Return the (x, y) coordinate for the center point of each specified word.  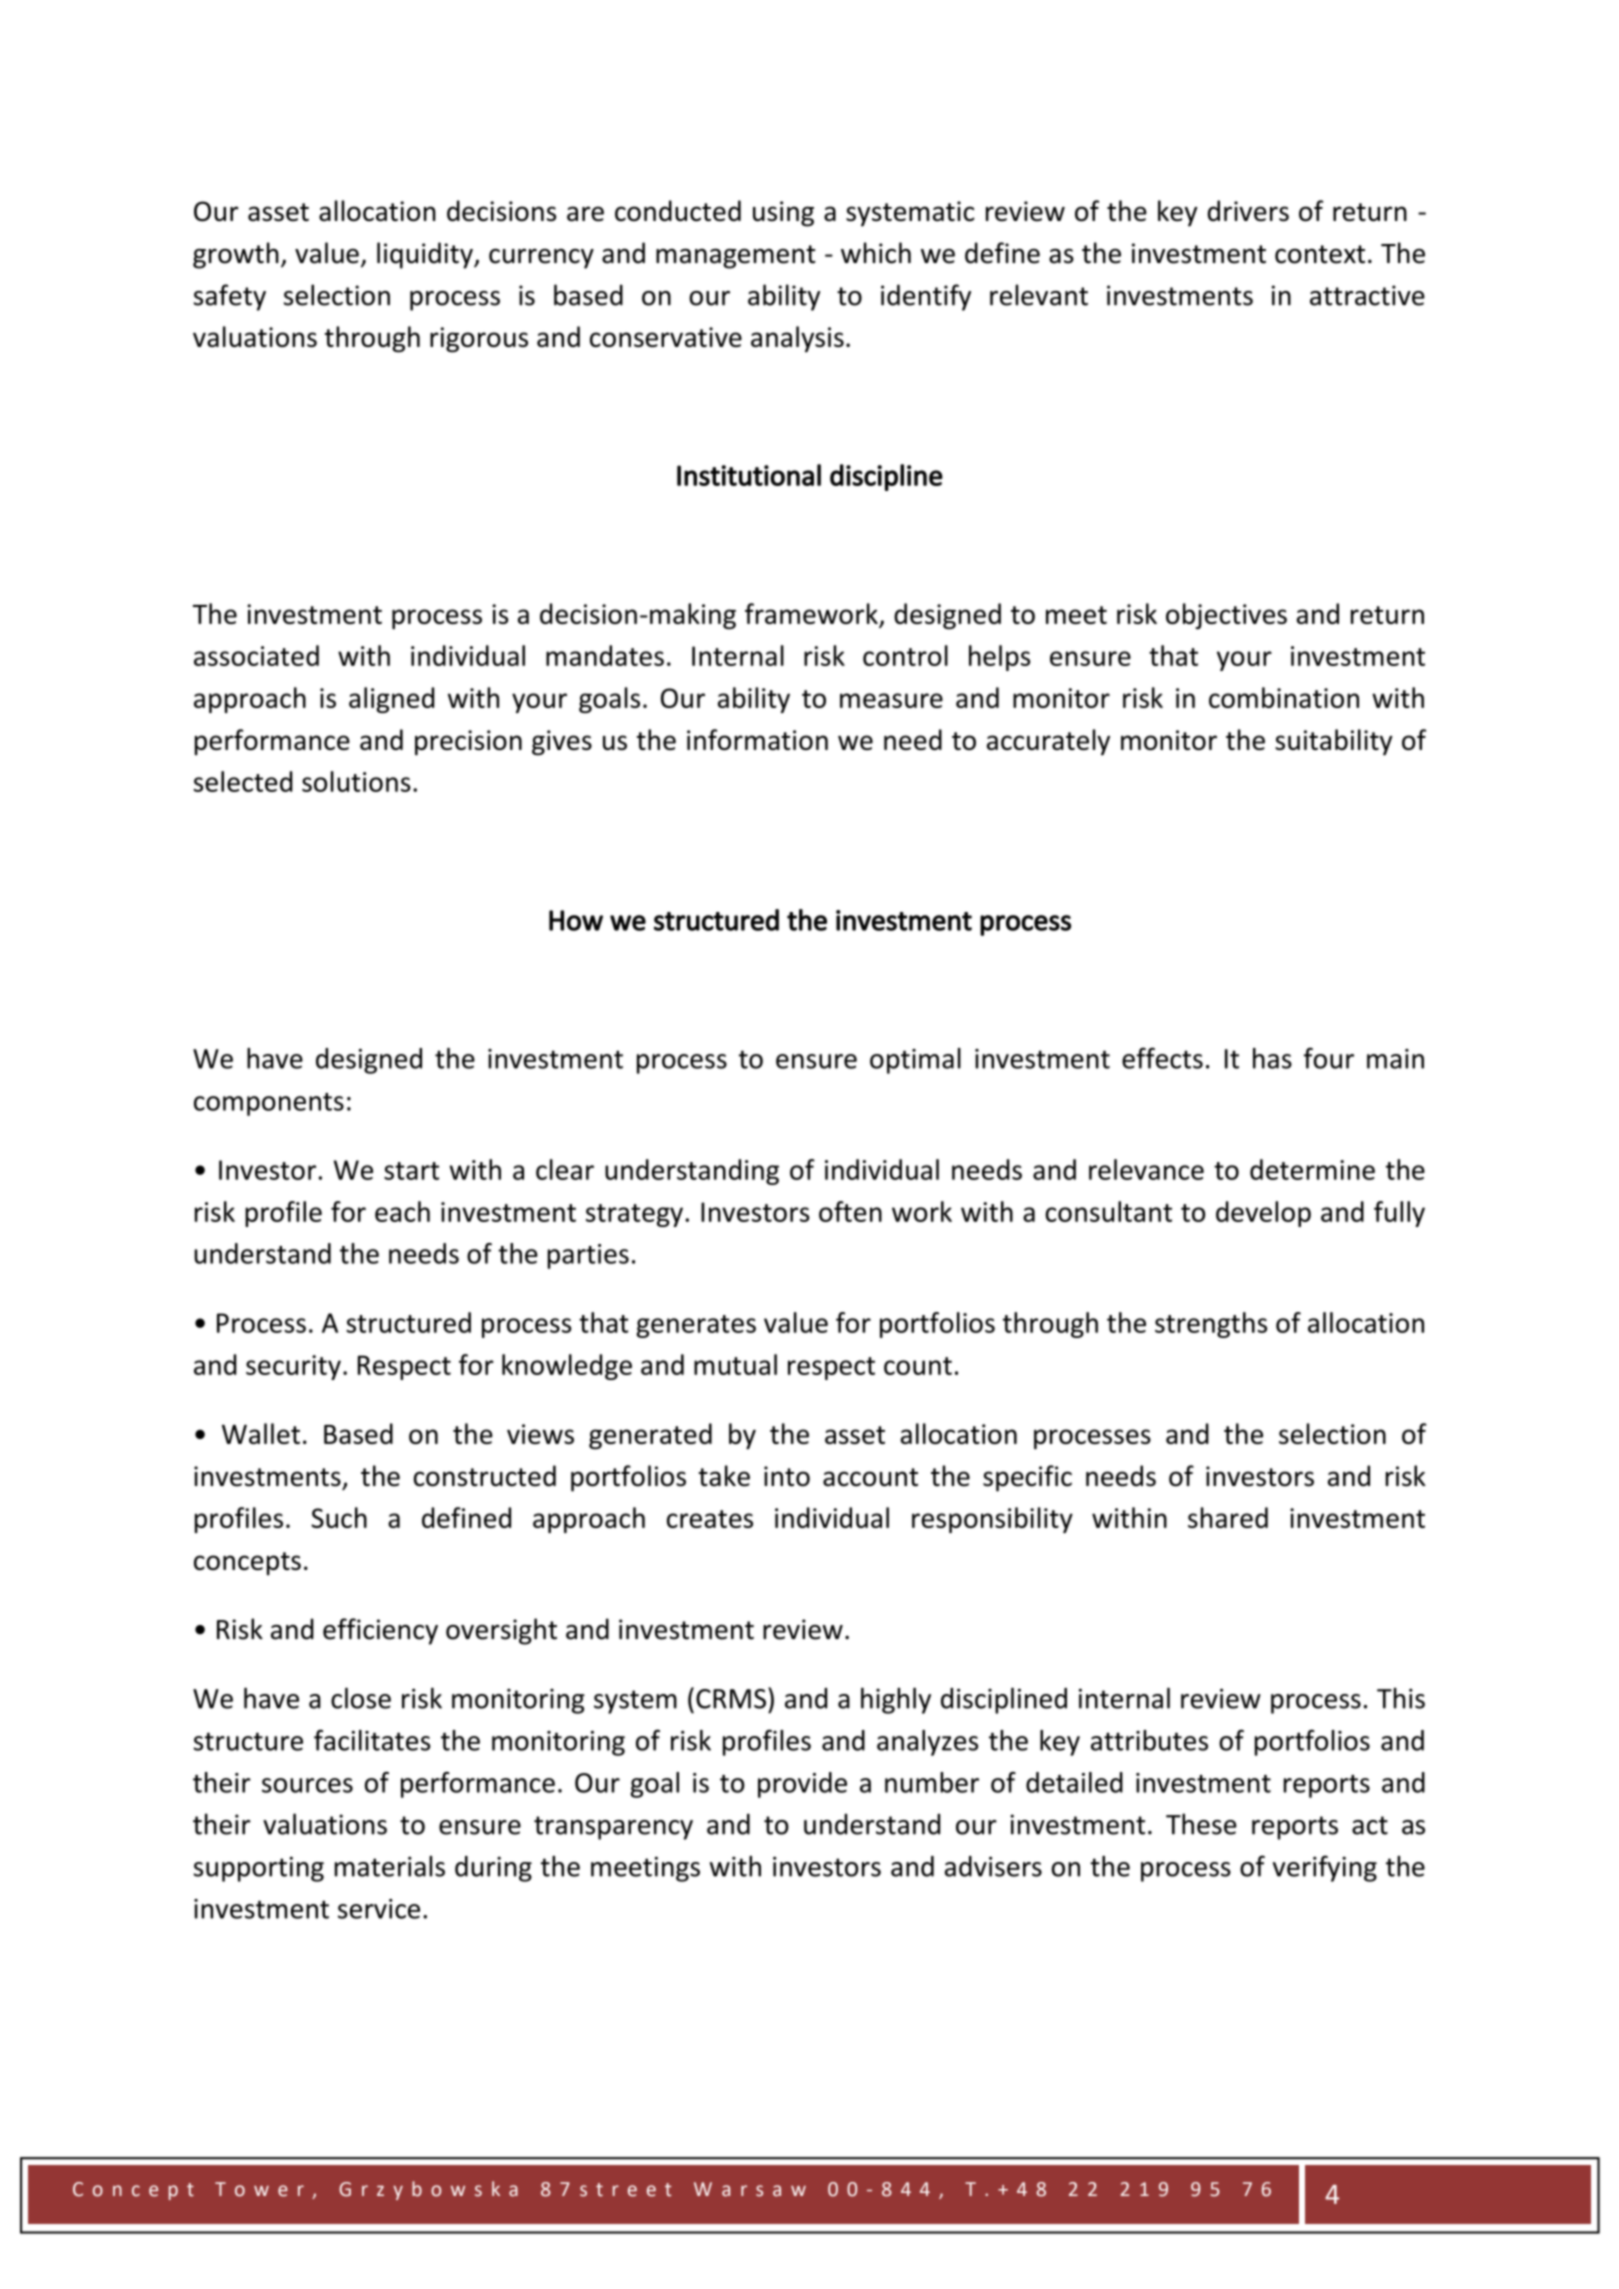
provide (802, 1785)
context (1320, 254)
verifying (1325, 1868)
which (876, 253)
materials (390, 1866)
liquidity (426, 255)
